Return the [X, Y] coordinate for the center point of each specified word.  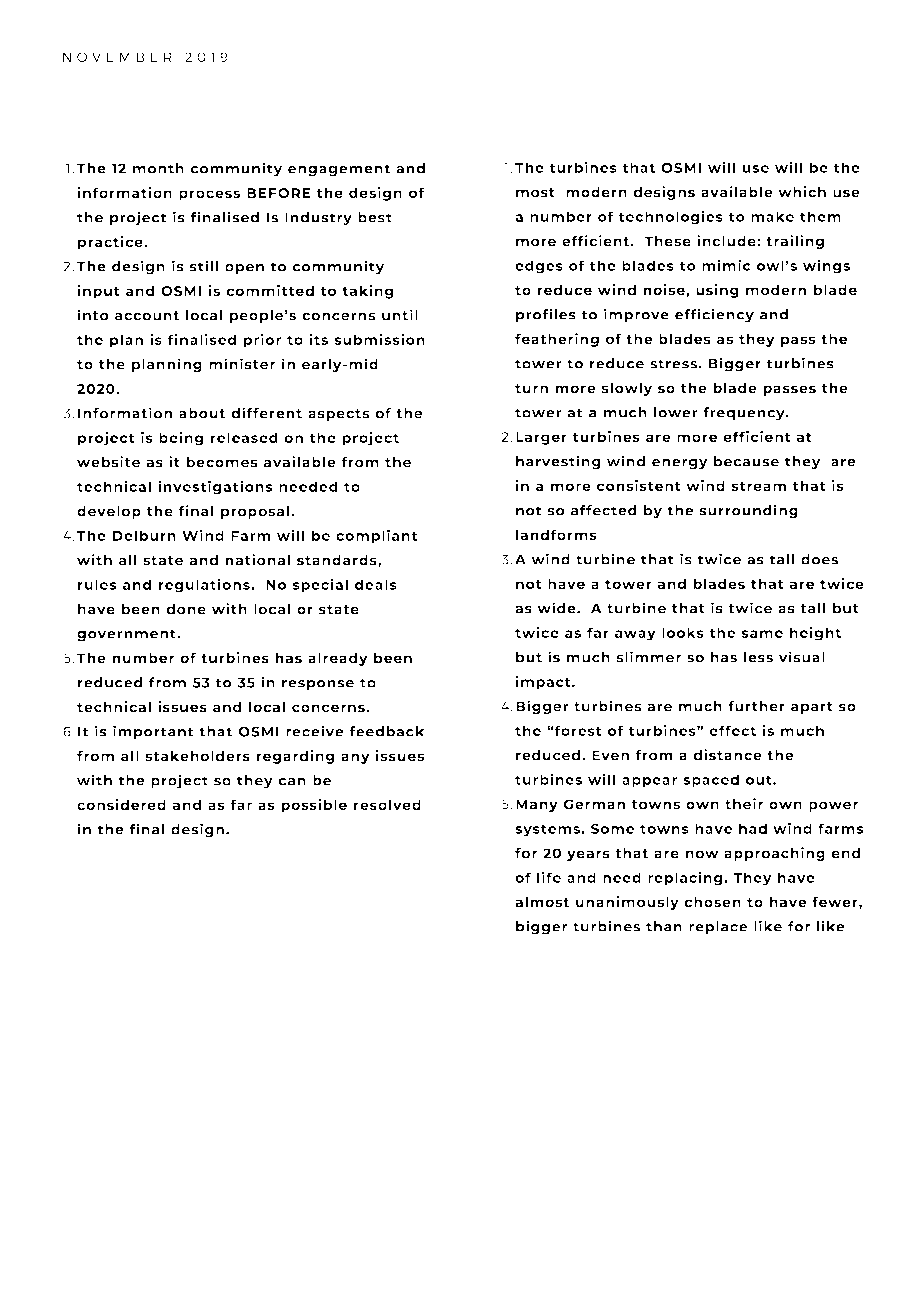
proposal [256, 512]
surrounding [748, 511]
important [153, 732]
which [802, 192]
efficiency [714, 315]
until [400, 315]
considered [121, 804]
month [158, 168]
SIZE [526, 127]
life [549, 877]
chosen [712, 901]
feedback [386, 731]
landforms [556, 534]
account [147, 316]
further [756, 706]
